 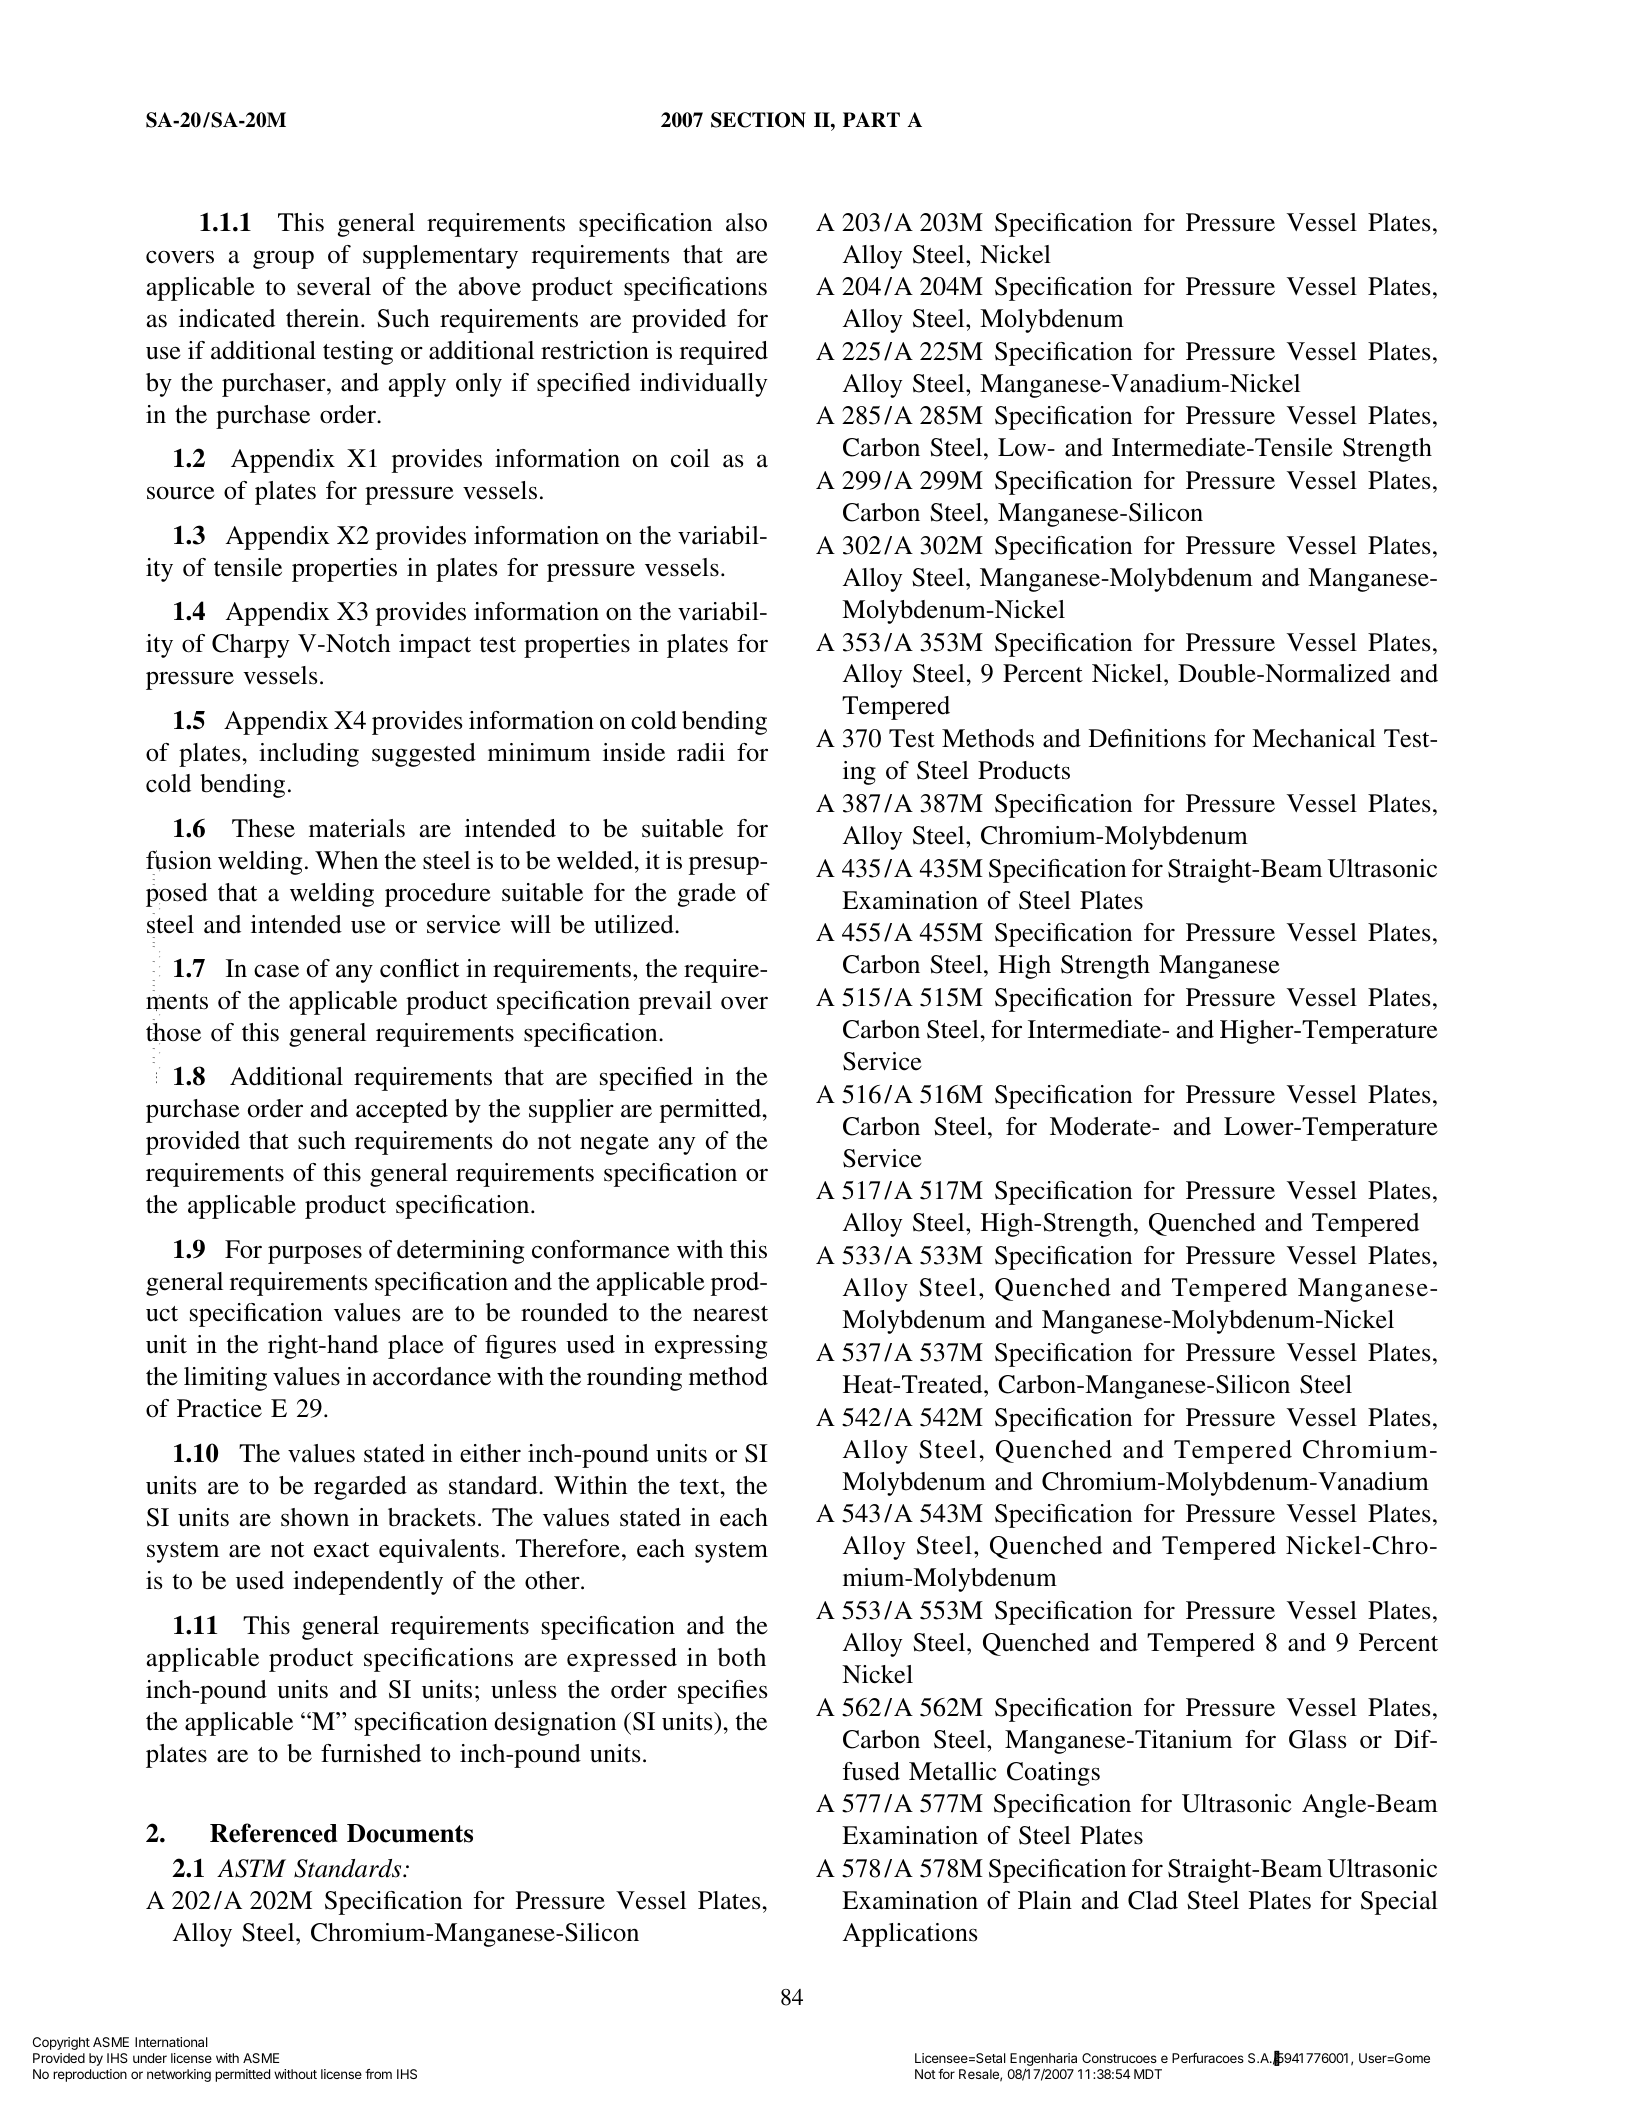 I want to click on also, so click(x=746, y=222).
